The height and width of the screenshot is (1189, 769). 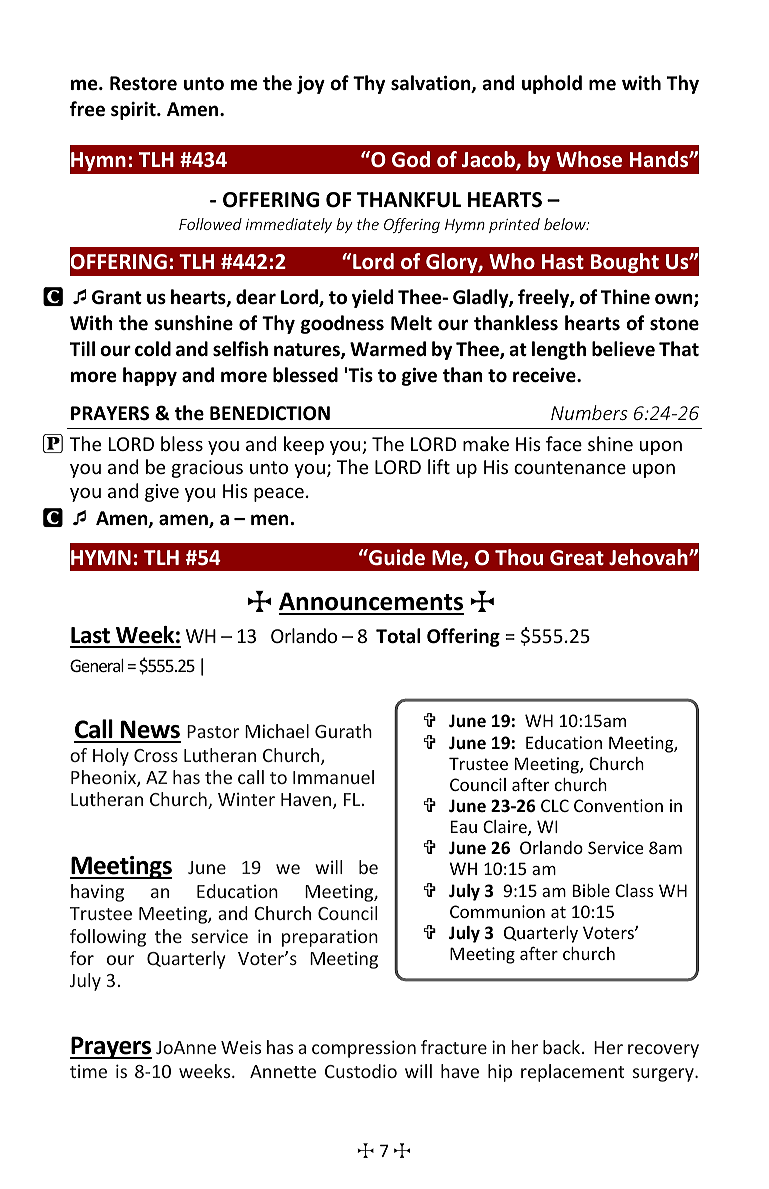 I want to click on God, so click(x=411, y=159).
